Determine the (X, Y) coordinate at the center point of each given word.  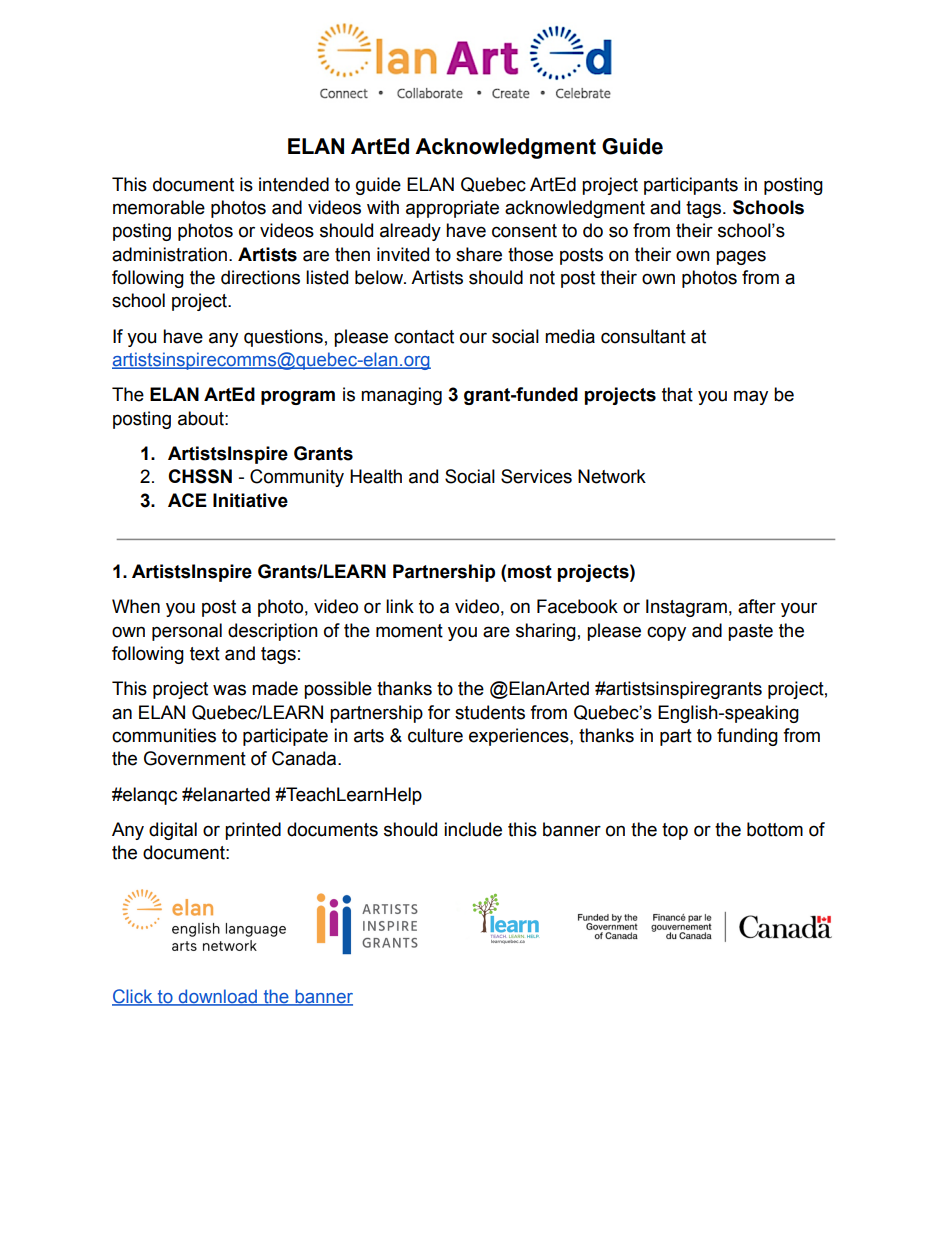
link (400, 606)
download (217, 997)
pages (741, 257)
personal (187, 632)
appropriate (452, 209)
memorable (159, 207)
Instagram (686, 608)
